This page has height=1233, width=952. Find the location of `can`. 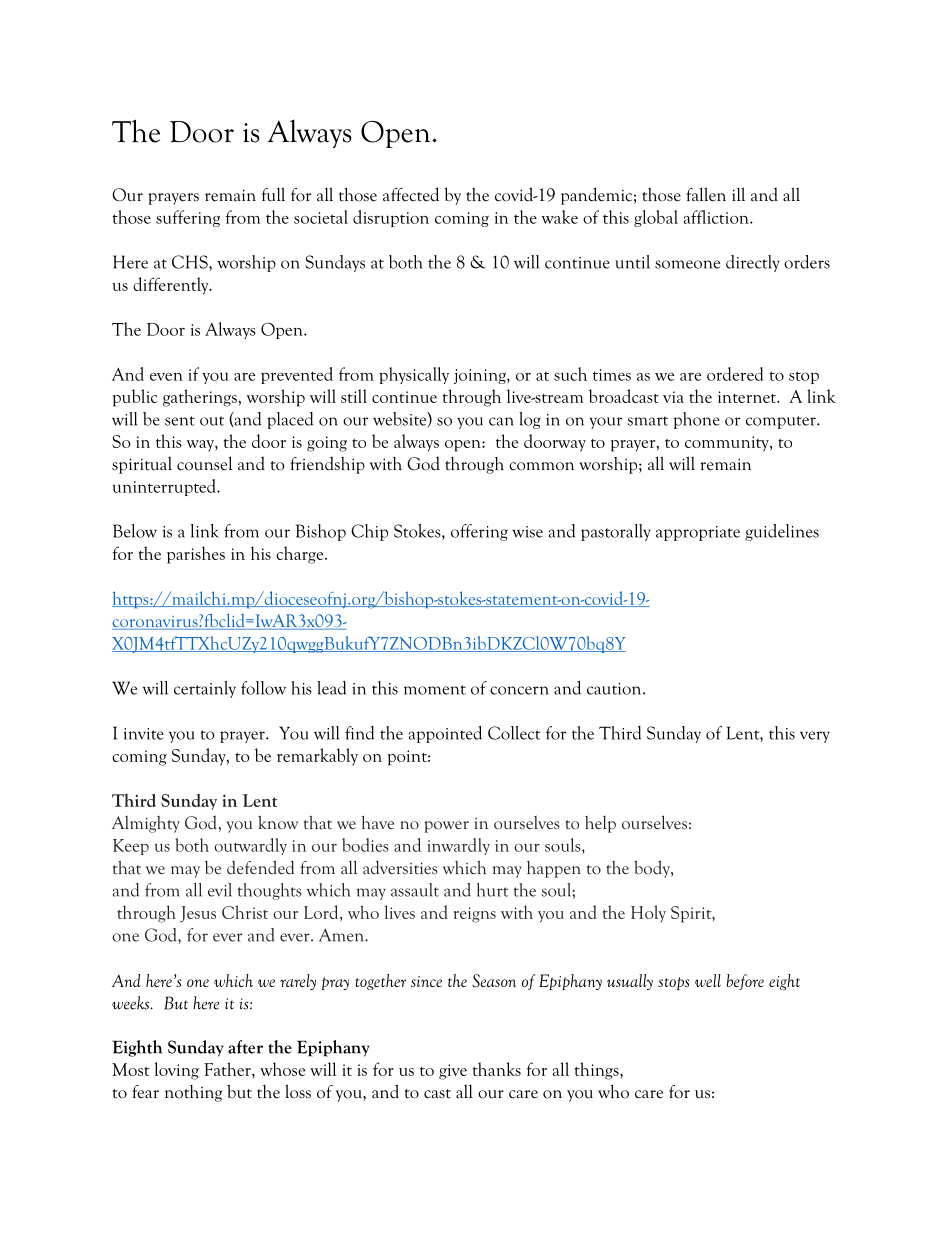

can is located at coordinates (501, 421).
